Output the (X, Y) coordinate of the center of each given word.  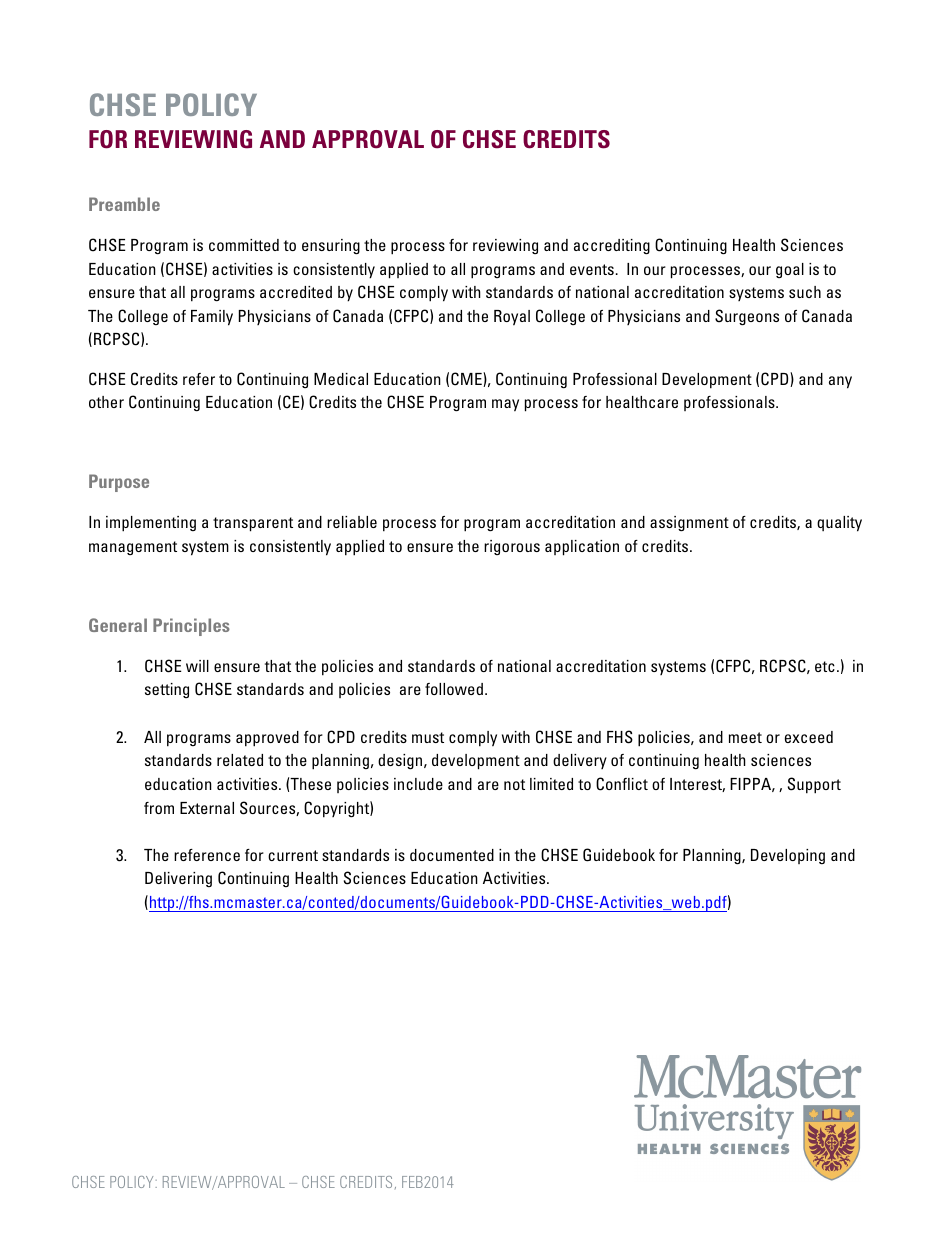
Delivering (178, 879)
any (840, 382)
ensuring (331, 247)
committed (244, 245)
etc (825, 666)
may (505, 405)
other (106, 402)
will (197, 666)
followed (454, 689)
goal (790, 270)
